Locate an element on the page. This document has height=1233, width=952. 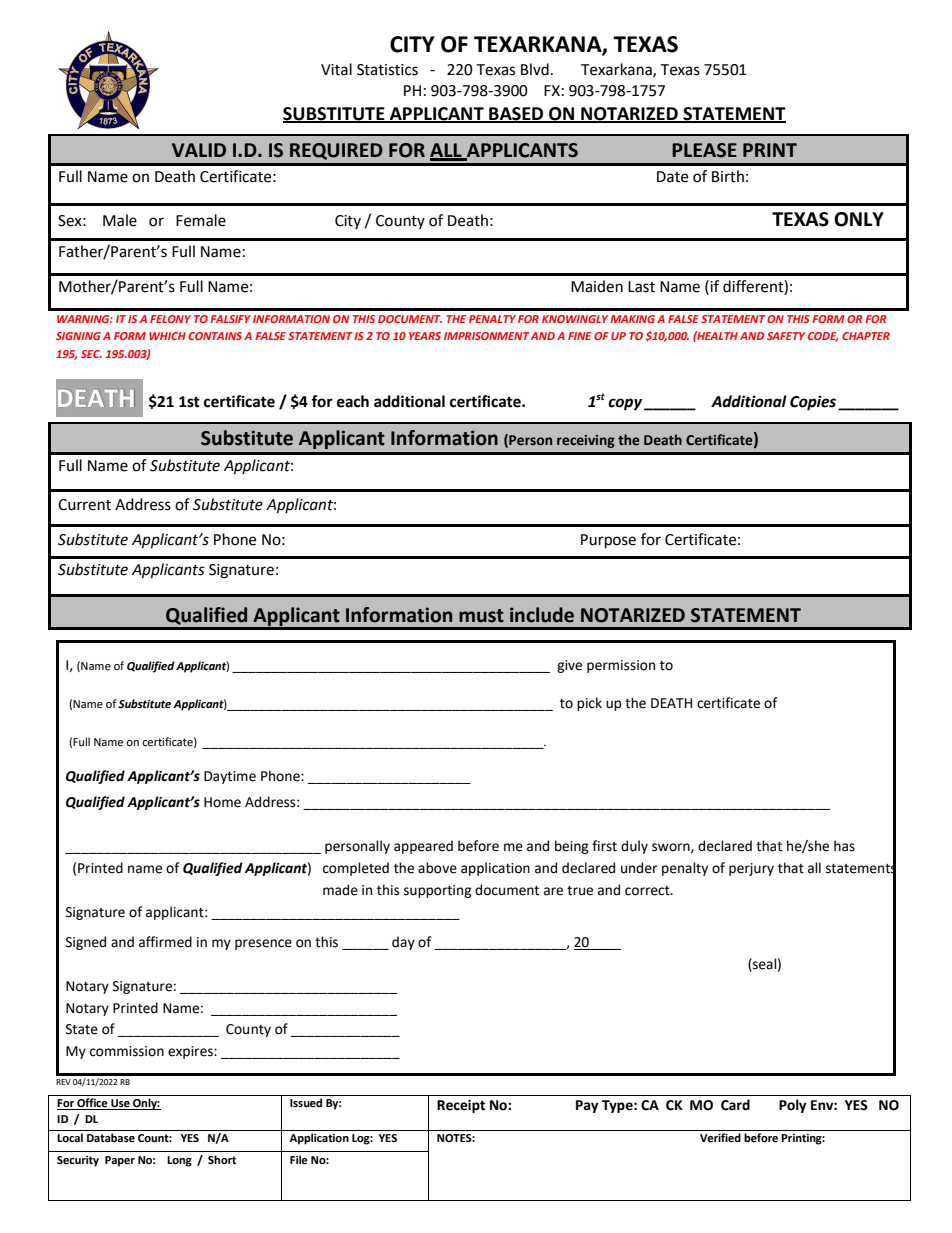
WHICH is located at coordinates (167, 336).
